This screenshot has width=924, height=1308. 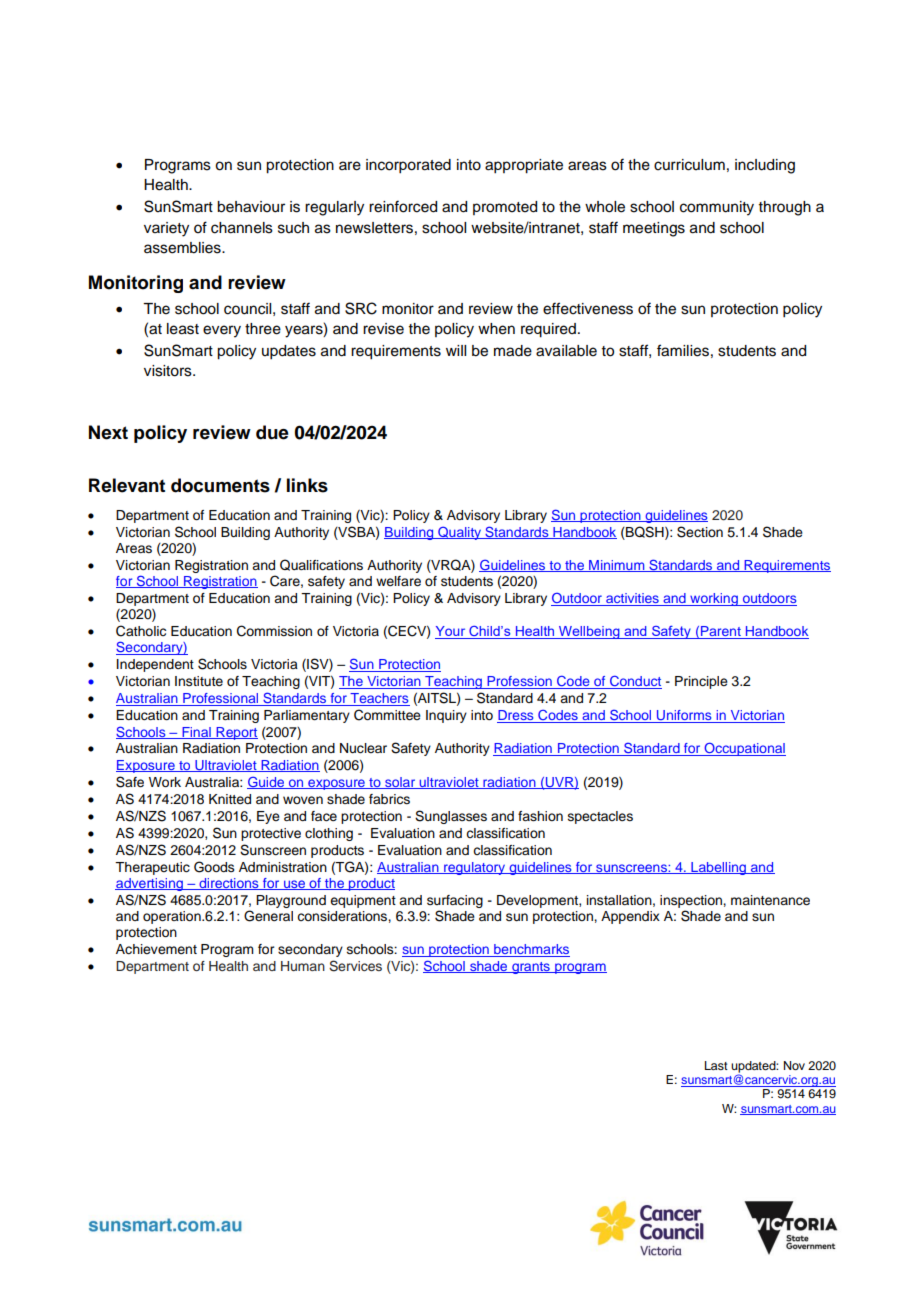 I want to click on Catholic, so click(x=141, y=631).
